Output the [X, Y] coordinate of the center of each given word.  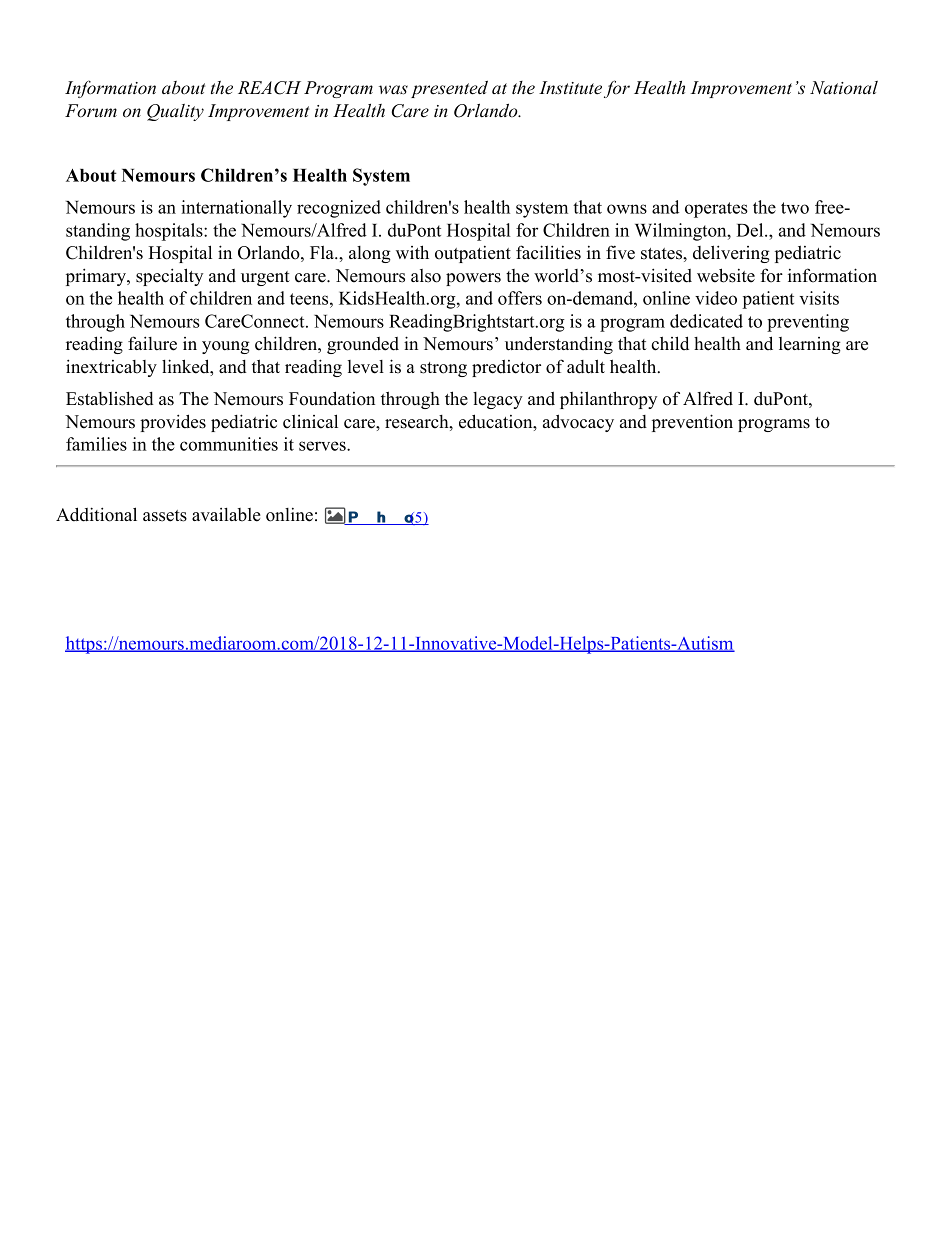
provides [173, 423]
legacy [498, 400]
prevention [692, 423]
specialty [169, 277]
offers [520, 298]
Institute [570, 88]
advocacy [578, 423]
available [226, 515]
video [716, 298]
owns [627, 209]
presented [449, 89]
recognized [339, 209]
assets [165, 516]
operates [716, 210]
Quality [175, 112]
